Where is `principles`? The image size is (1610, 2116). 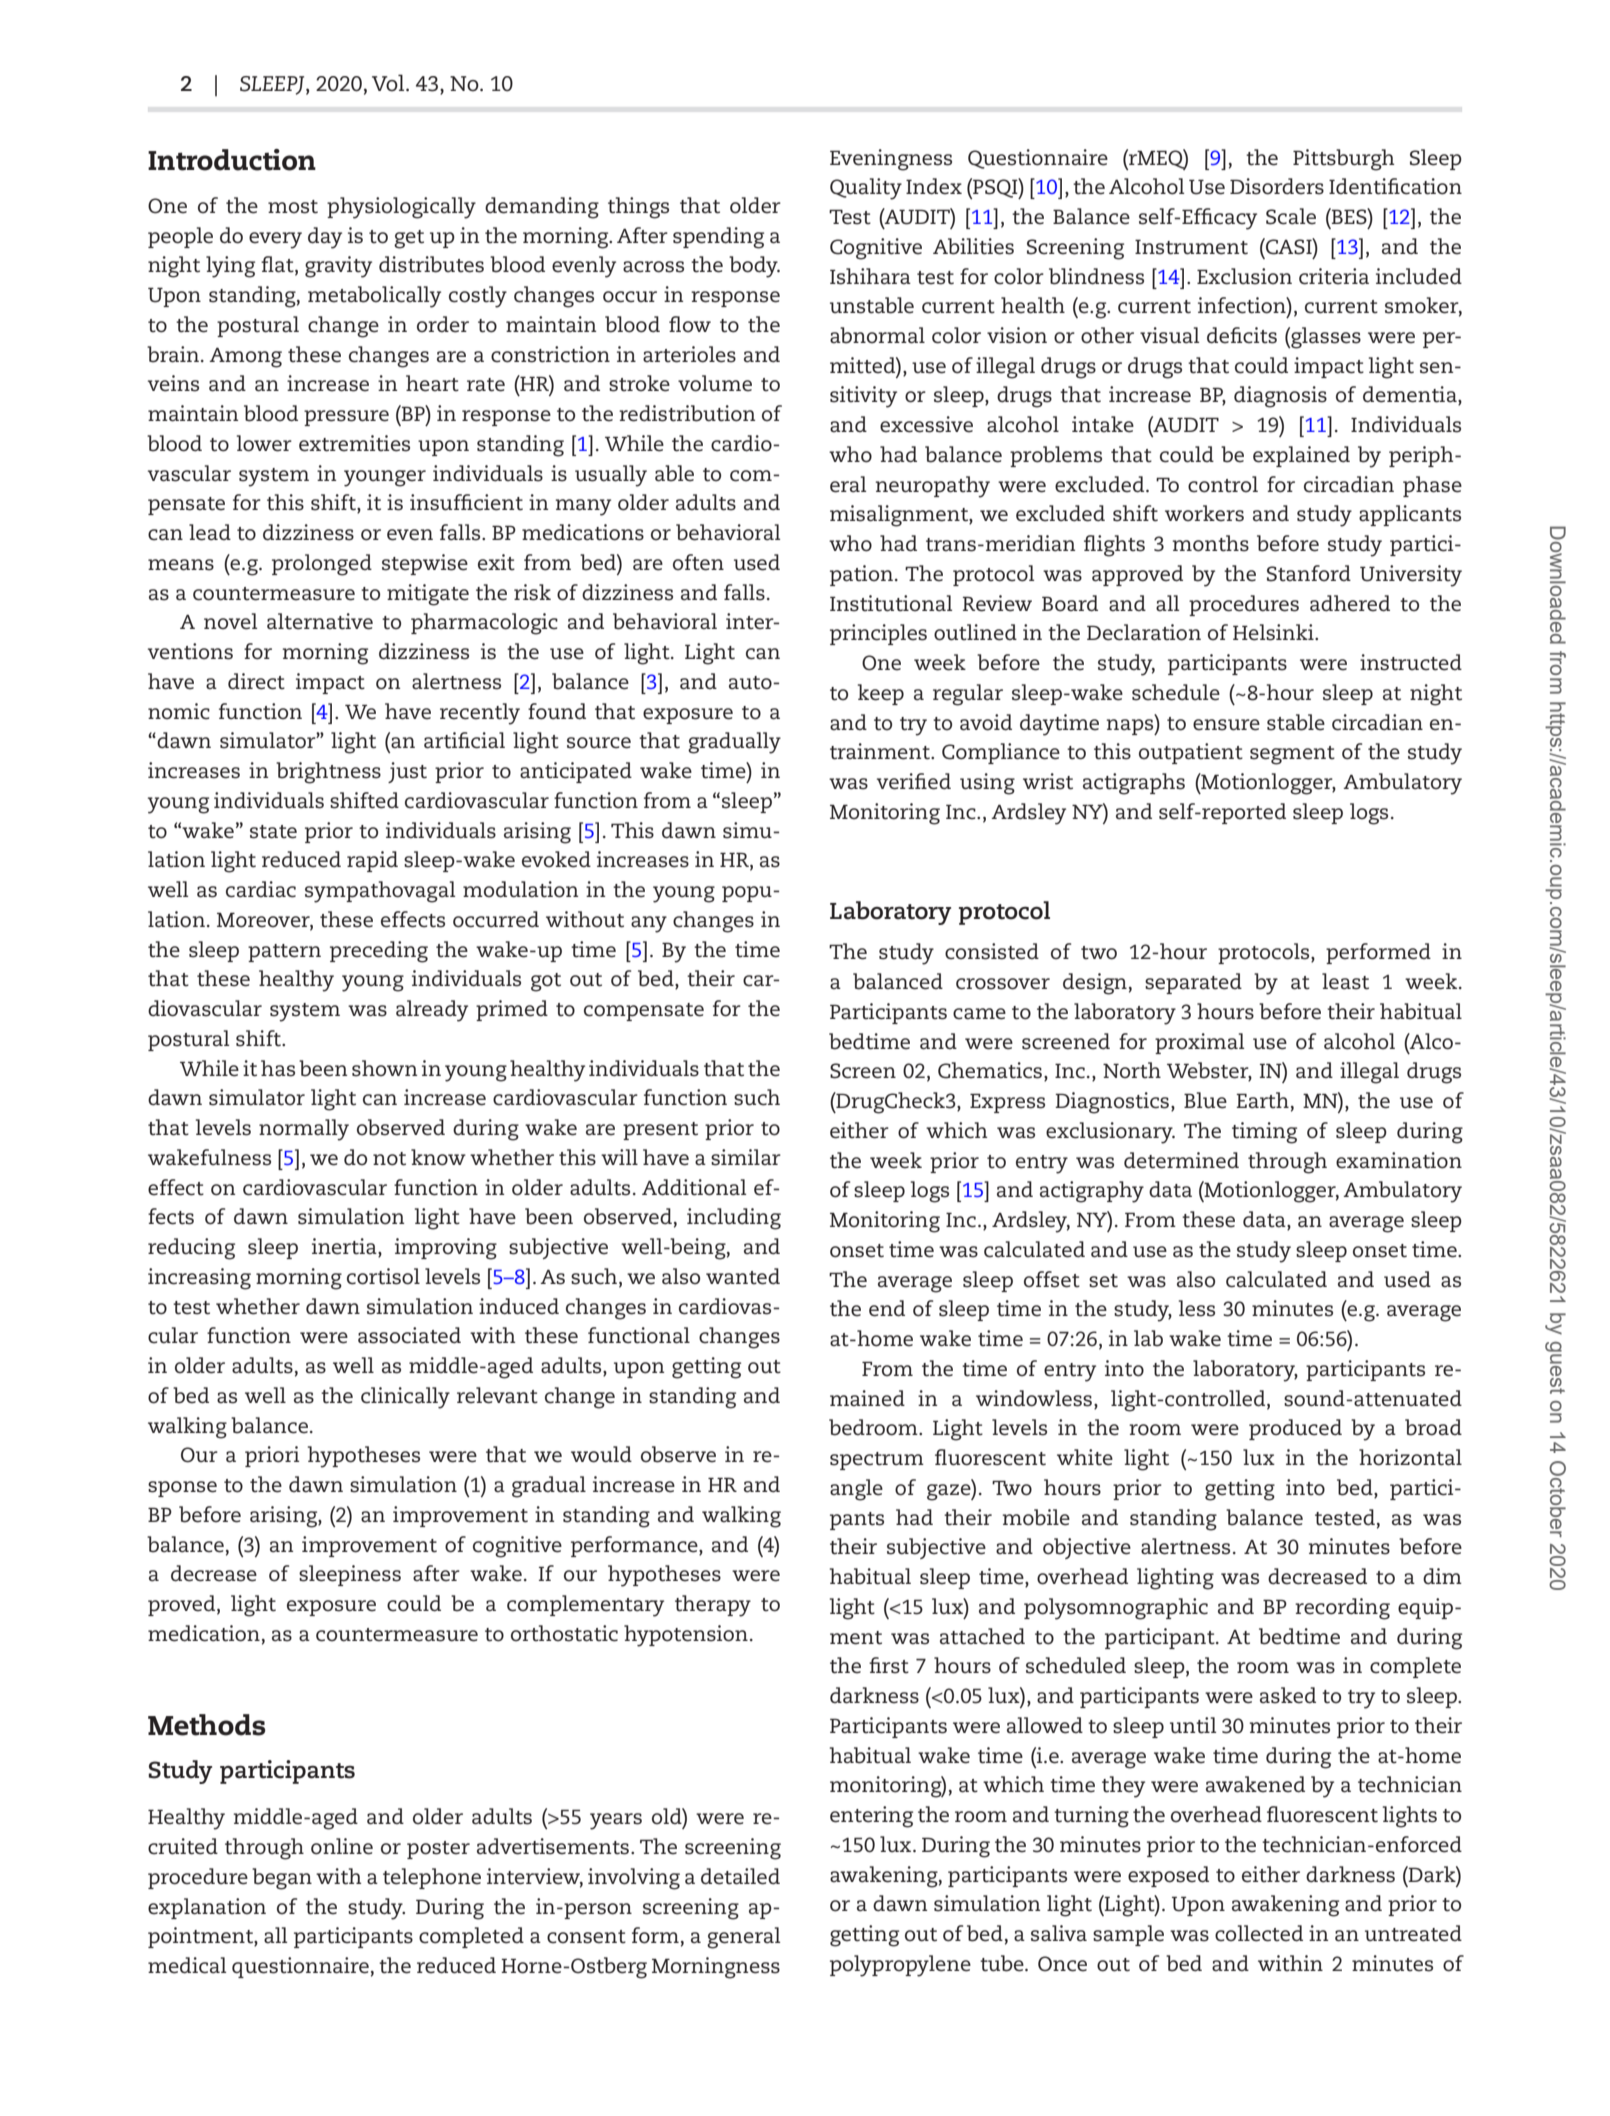
principles is located at coordinates (878, 634).
